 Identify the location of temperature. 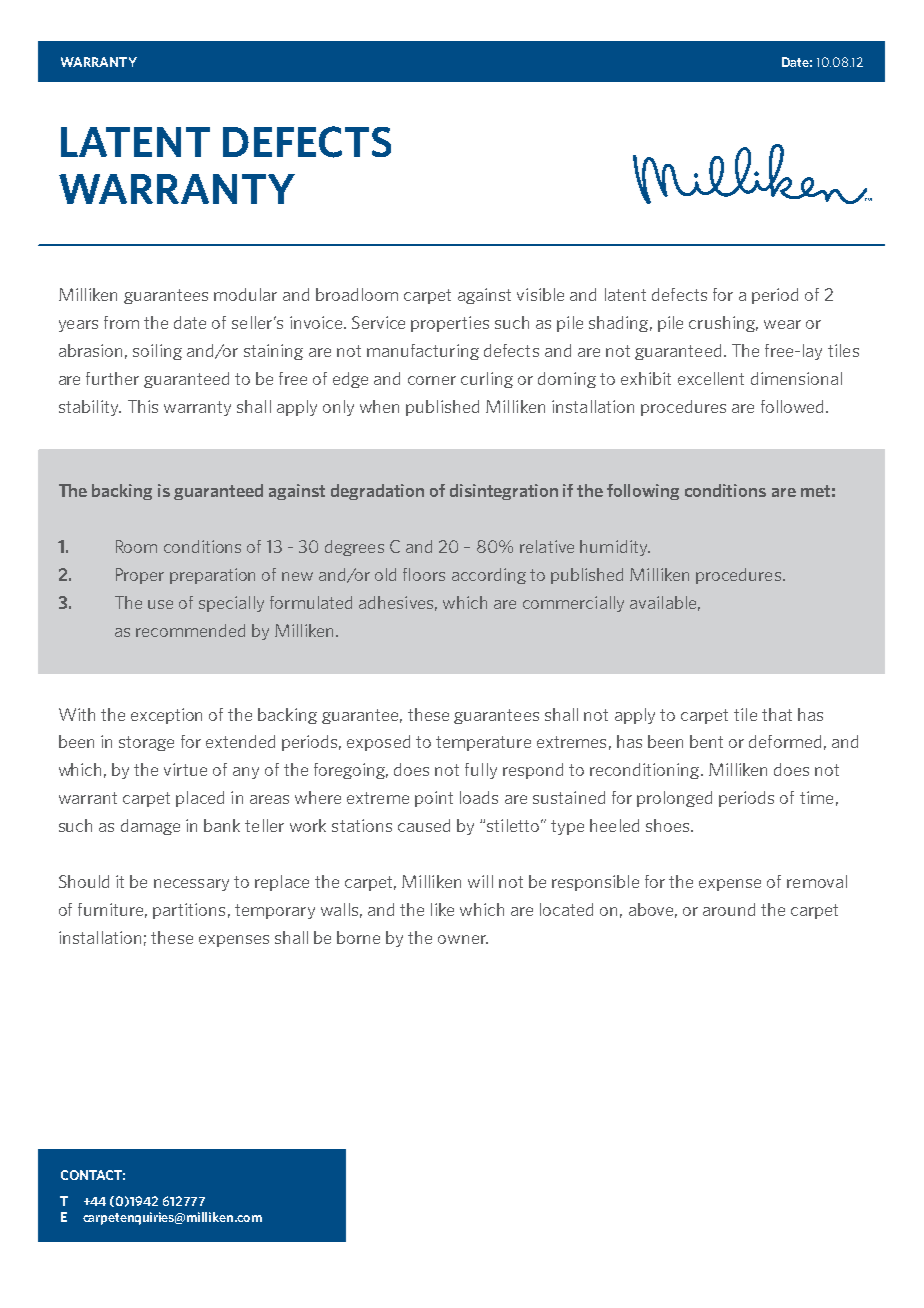
(483, 743).
